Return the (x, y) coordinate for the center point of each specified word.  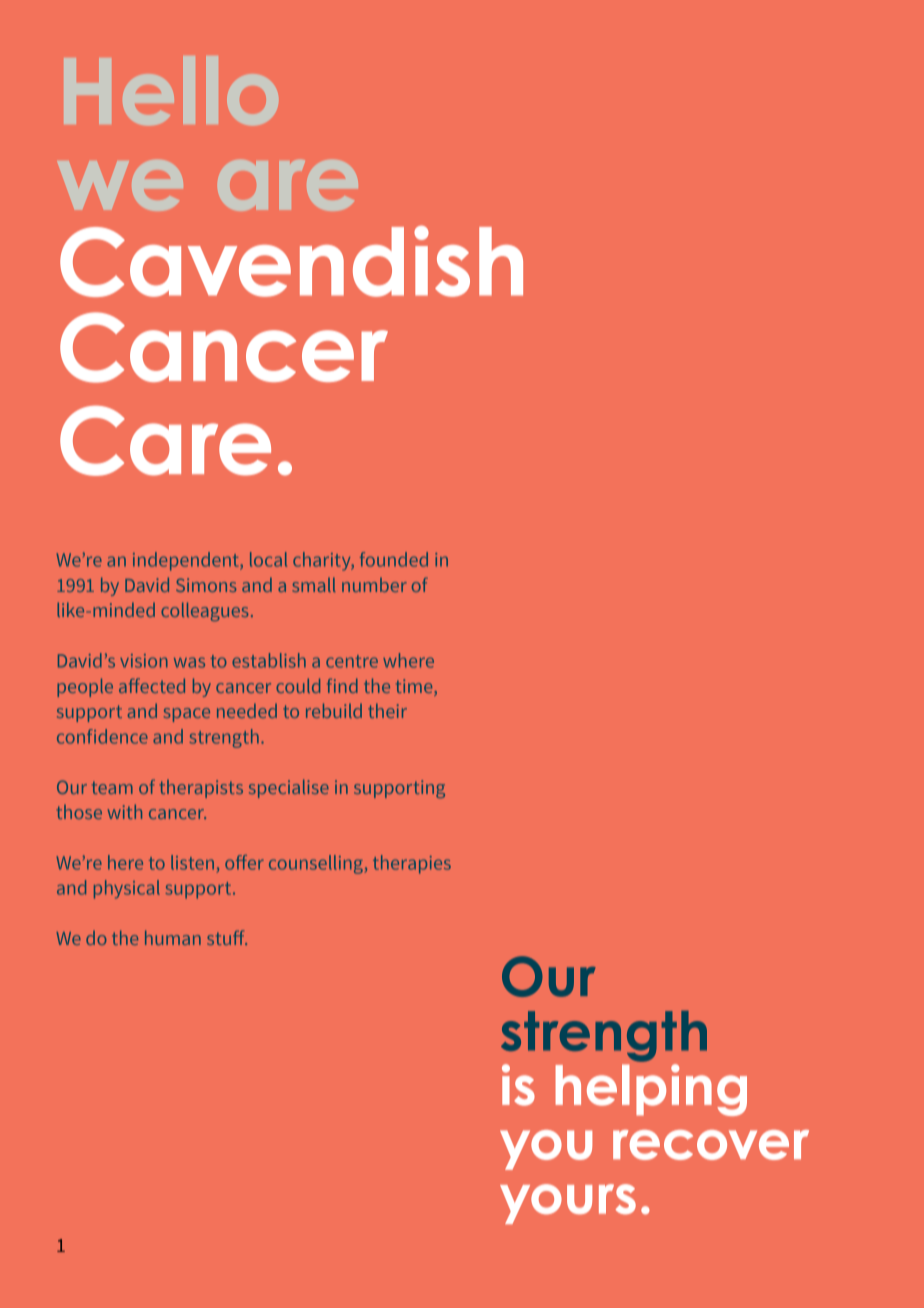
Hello (171, 90)
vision (144, 661)
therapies (412, 864)
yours (568, 1204)
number (374, 585)
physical (127, 889)
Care (165, 441)
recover (711, 1145)
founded (394, 559)
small (314, 584)
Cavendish (291, 261)
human (173, 937)
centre (352, 661)
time (415, 686)
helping (651, 1090)
